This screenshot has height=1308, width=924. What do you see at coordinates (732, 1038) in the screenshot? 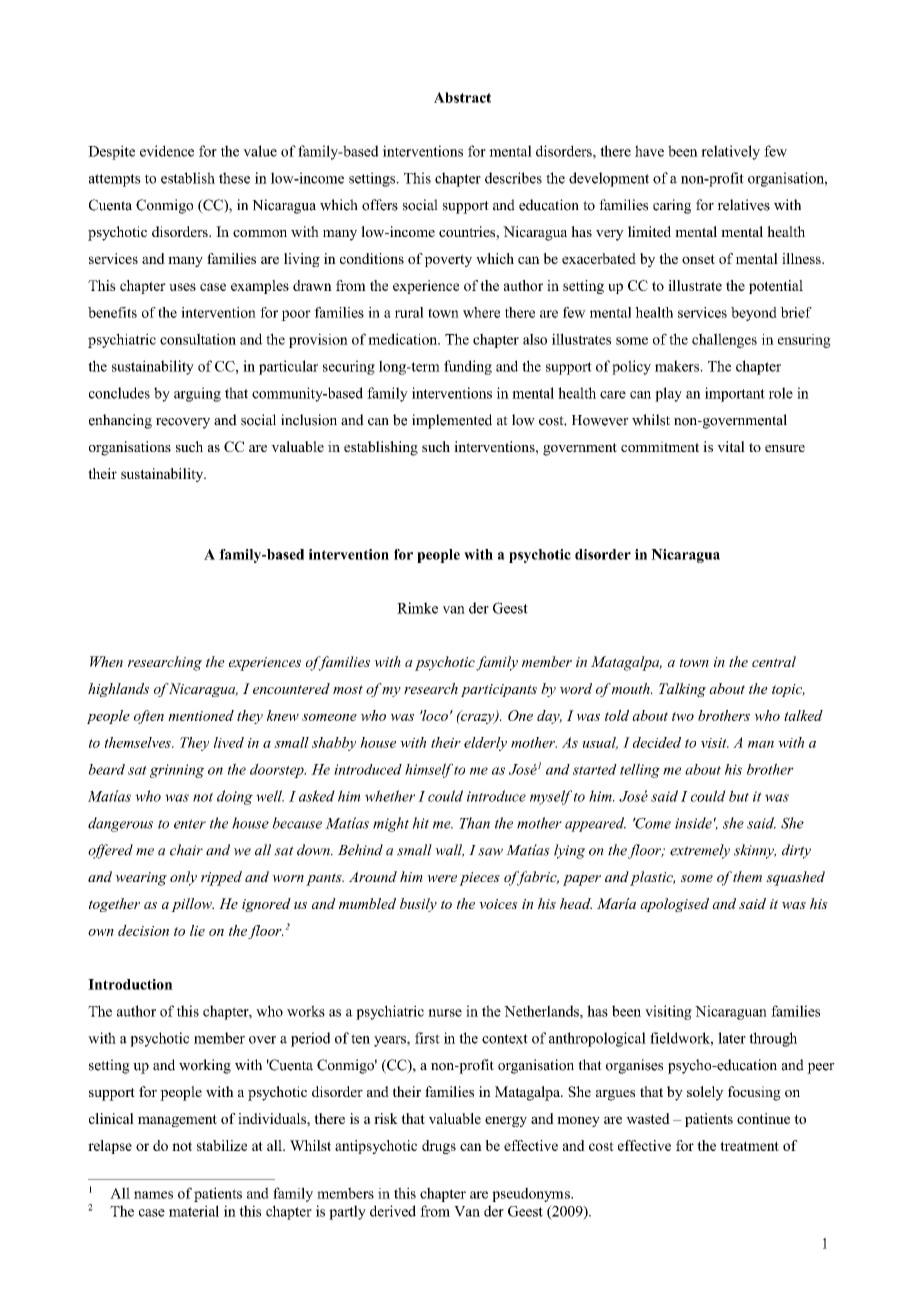
I see `later` at bounding box center [732, 1038].
